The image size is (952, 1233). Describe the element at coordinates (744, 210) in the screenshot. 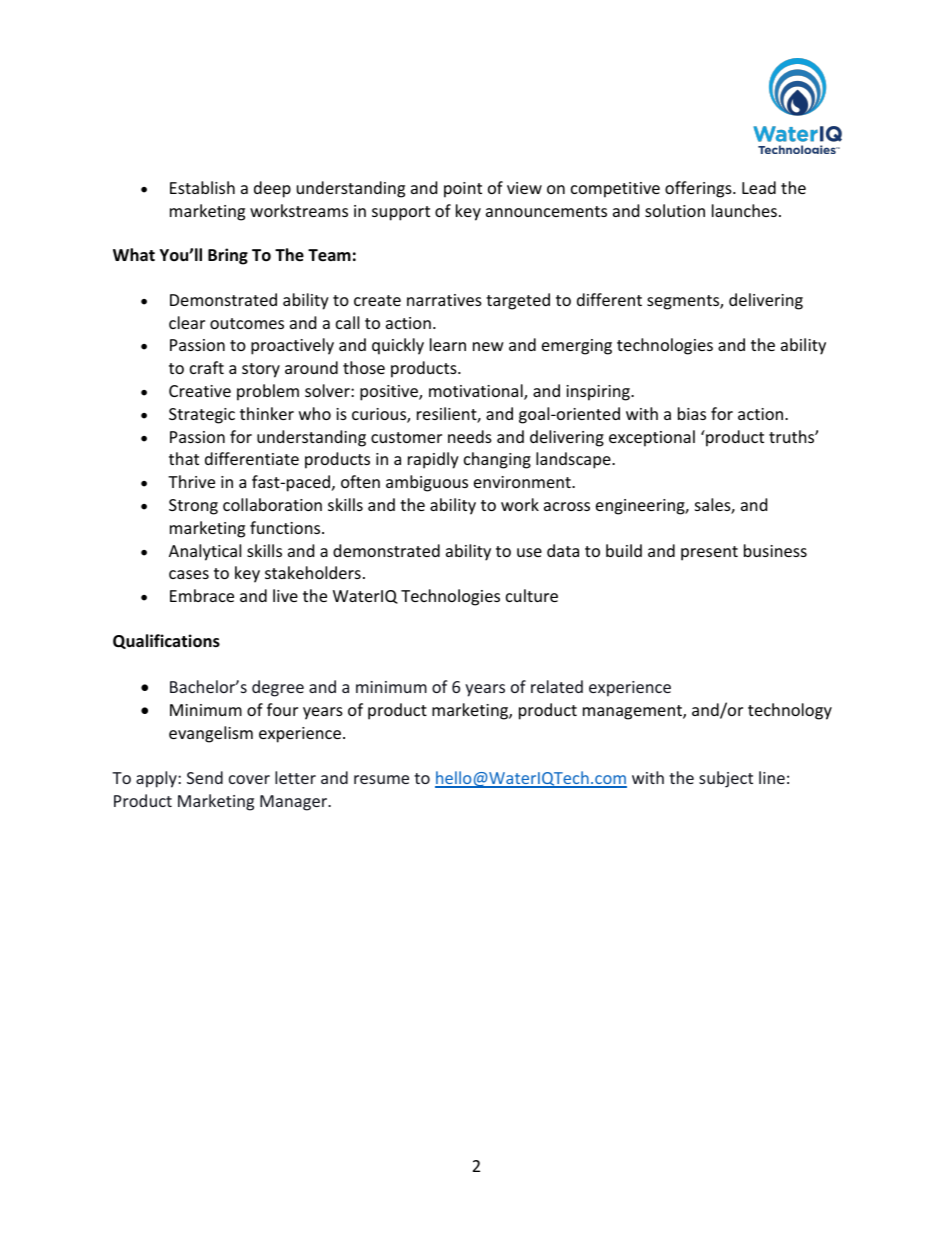

I see `launches` at that location.
